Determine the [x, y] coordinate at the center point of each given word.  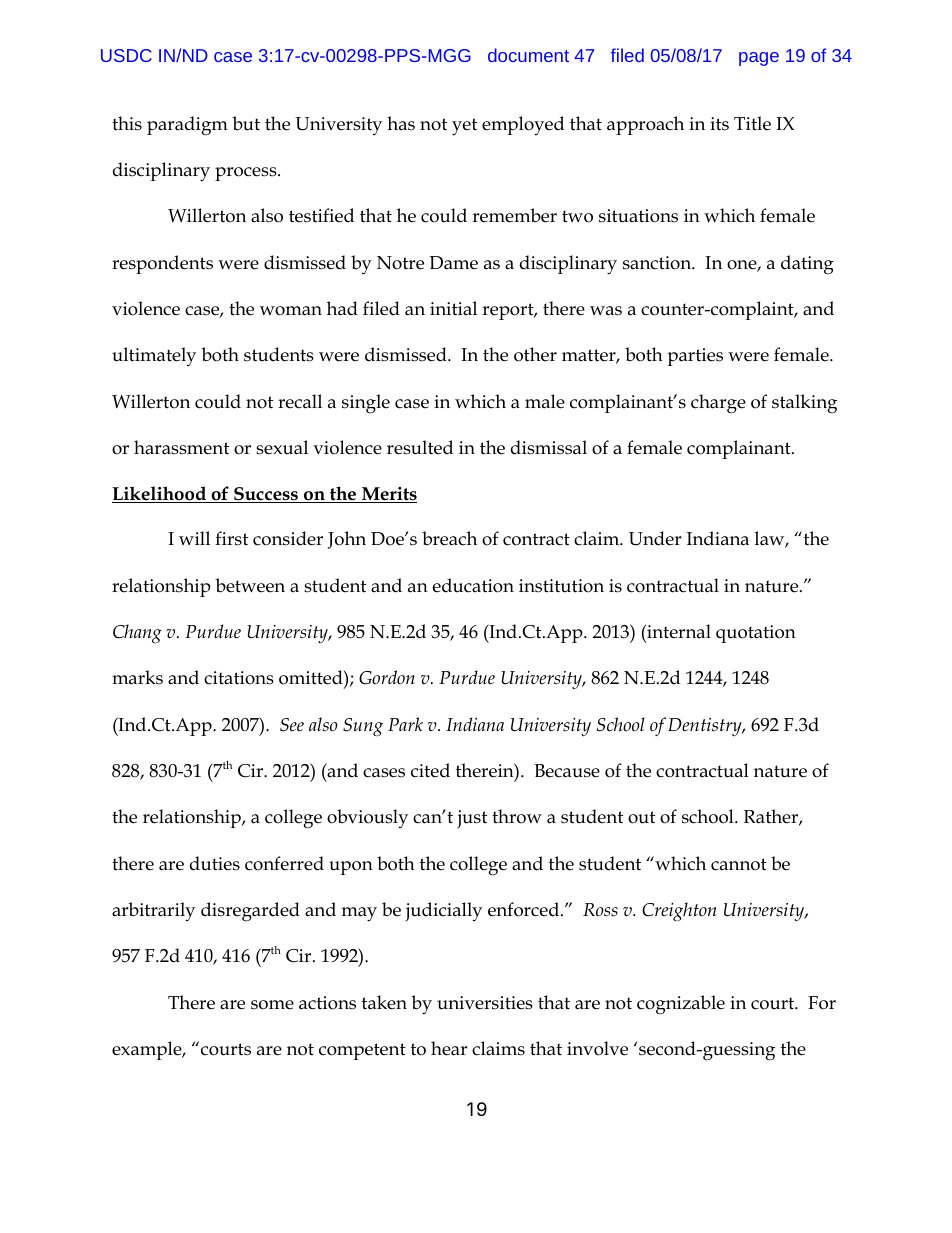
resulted [420, 447]
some [272, 1005]
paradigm [187, 126]
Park [405, 724]
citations [239, 678]
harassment [181, 447]
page [759, 59]
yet [464, 127]
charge [718, 404]
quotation [756, 634]
